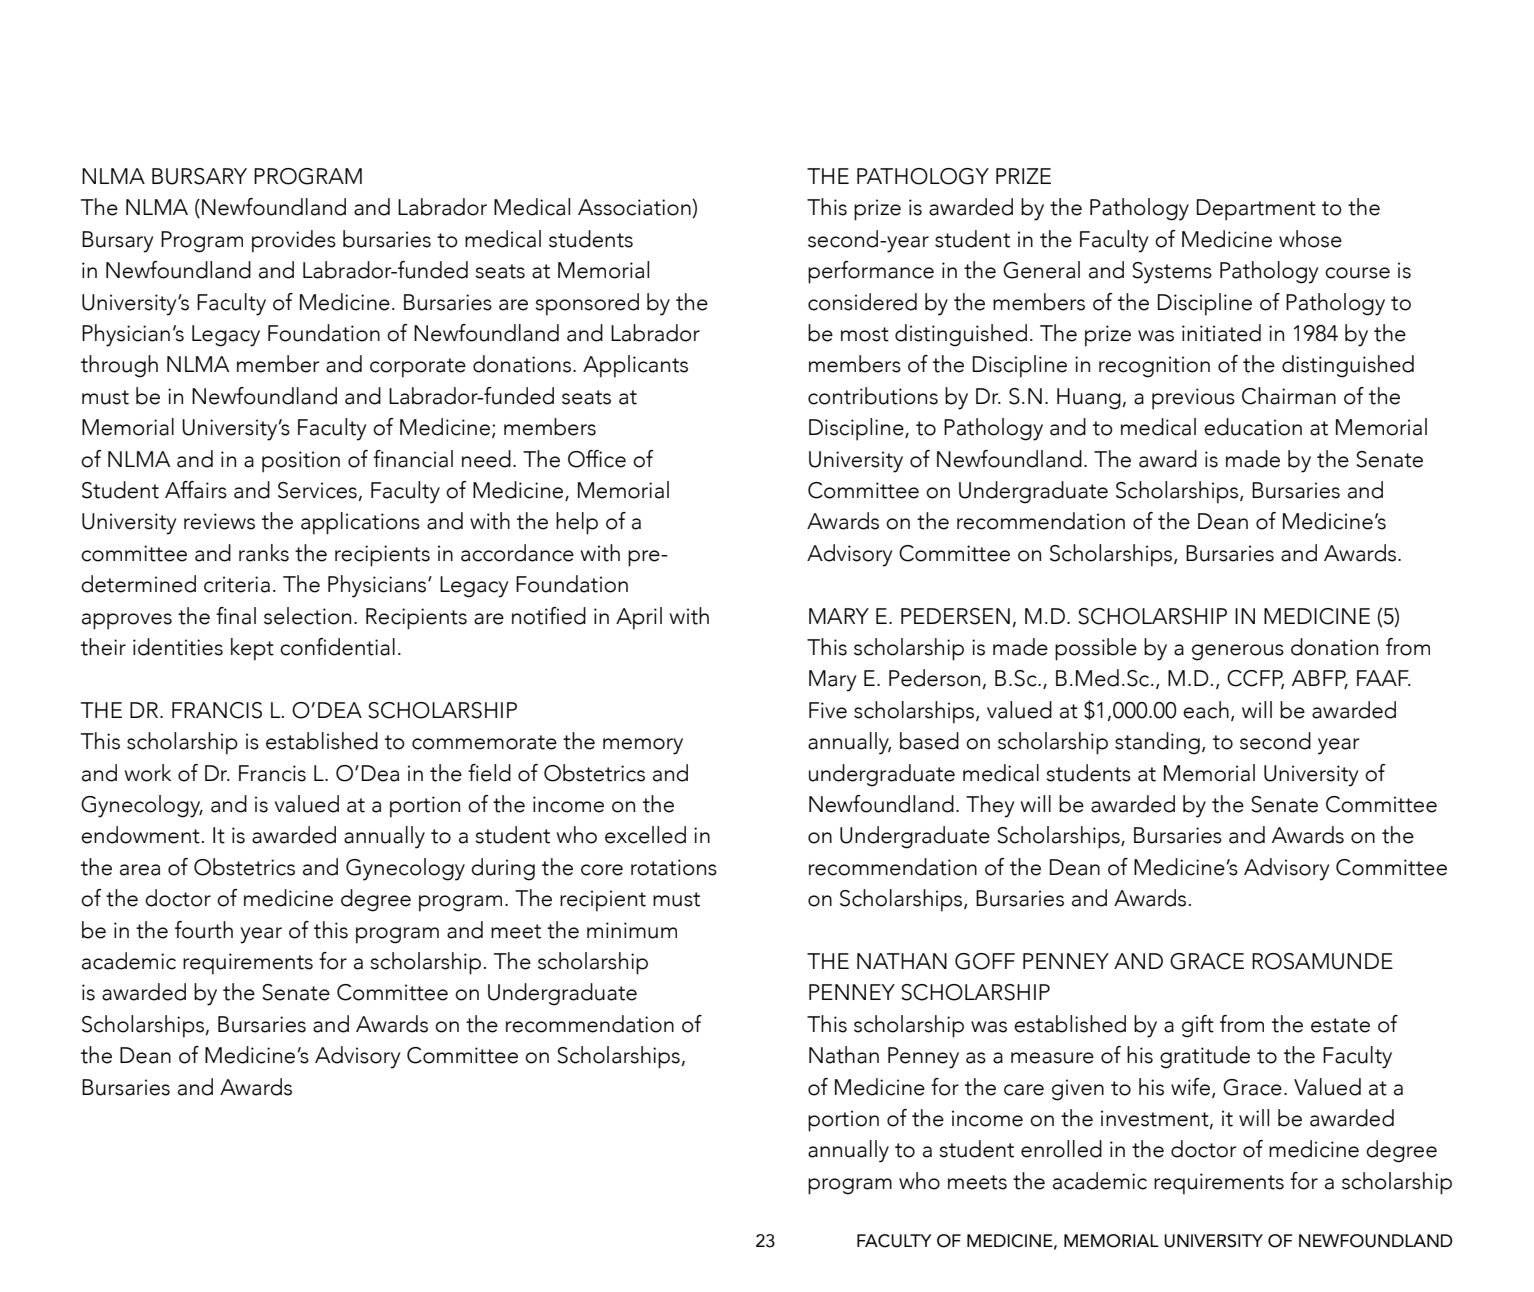 This screenshot has height=1292, width=1534. Describe the element at coordinates (1255, 679) in the screenshot. I see `CCFP` at that location.
